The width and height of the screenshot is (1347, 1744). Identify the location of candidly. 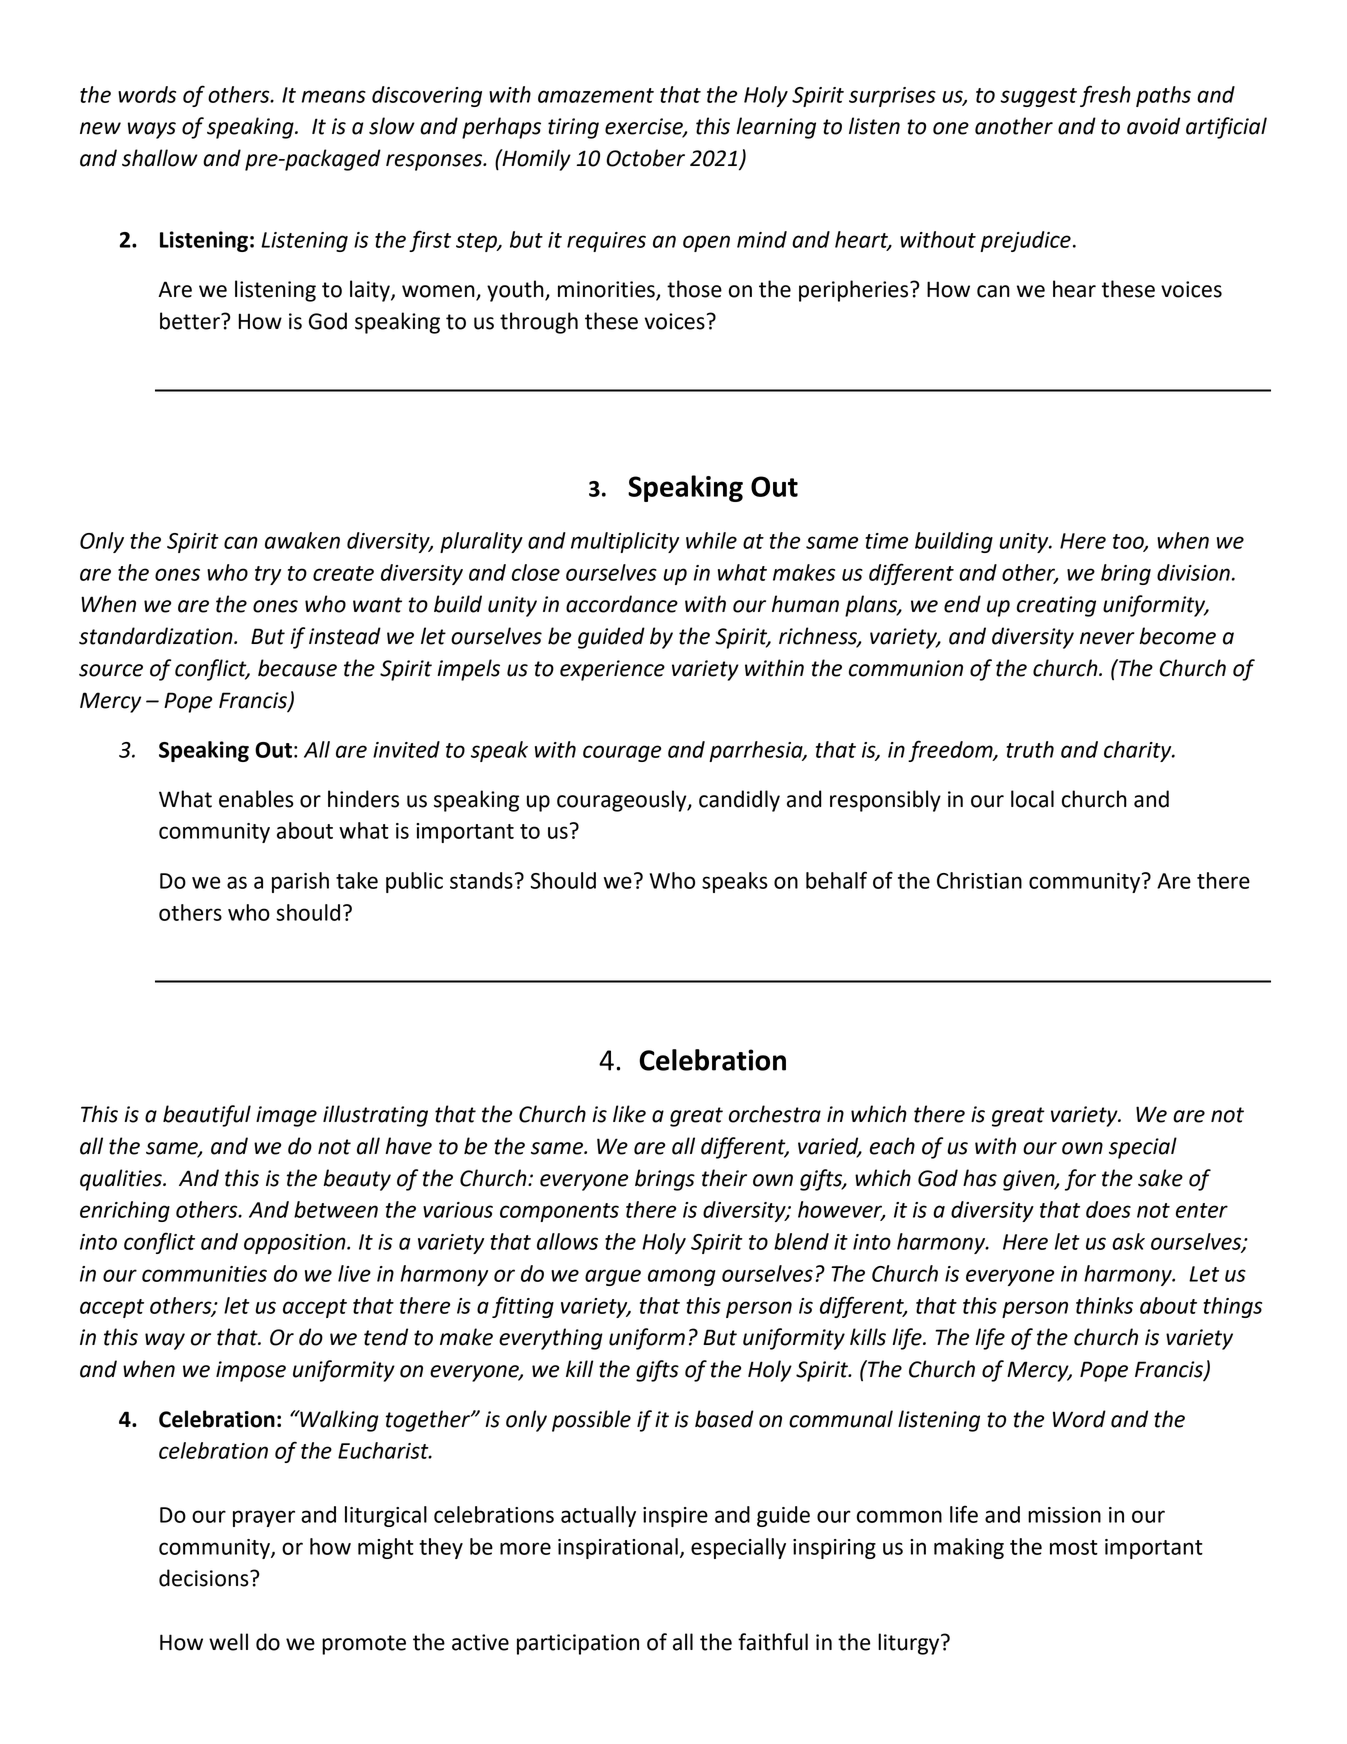
(739, 801).
